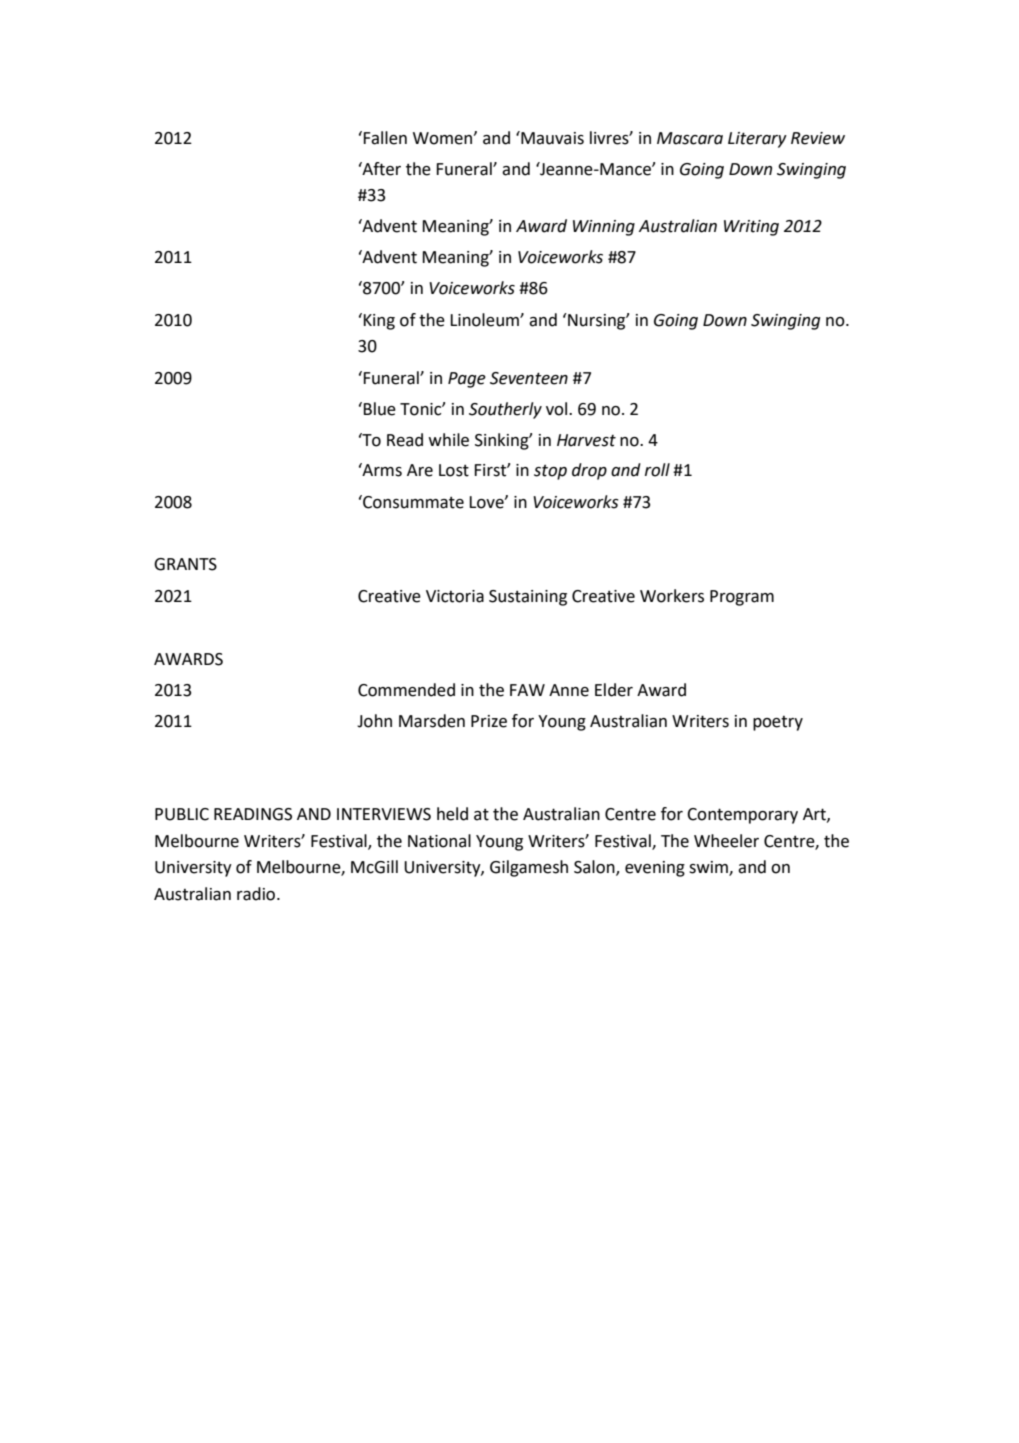 The image size is (1019, 1443). Describe the element at coordinates (485, 320) in the page. I see `Linoleum` at that location.
